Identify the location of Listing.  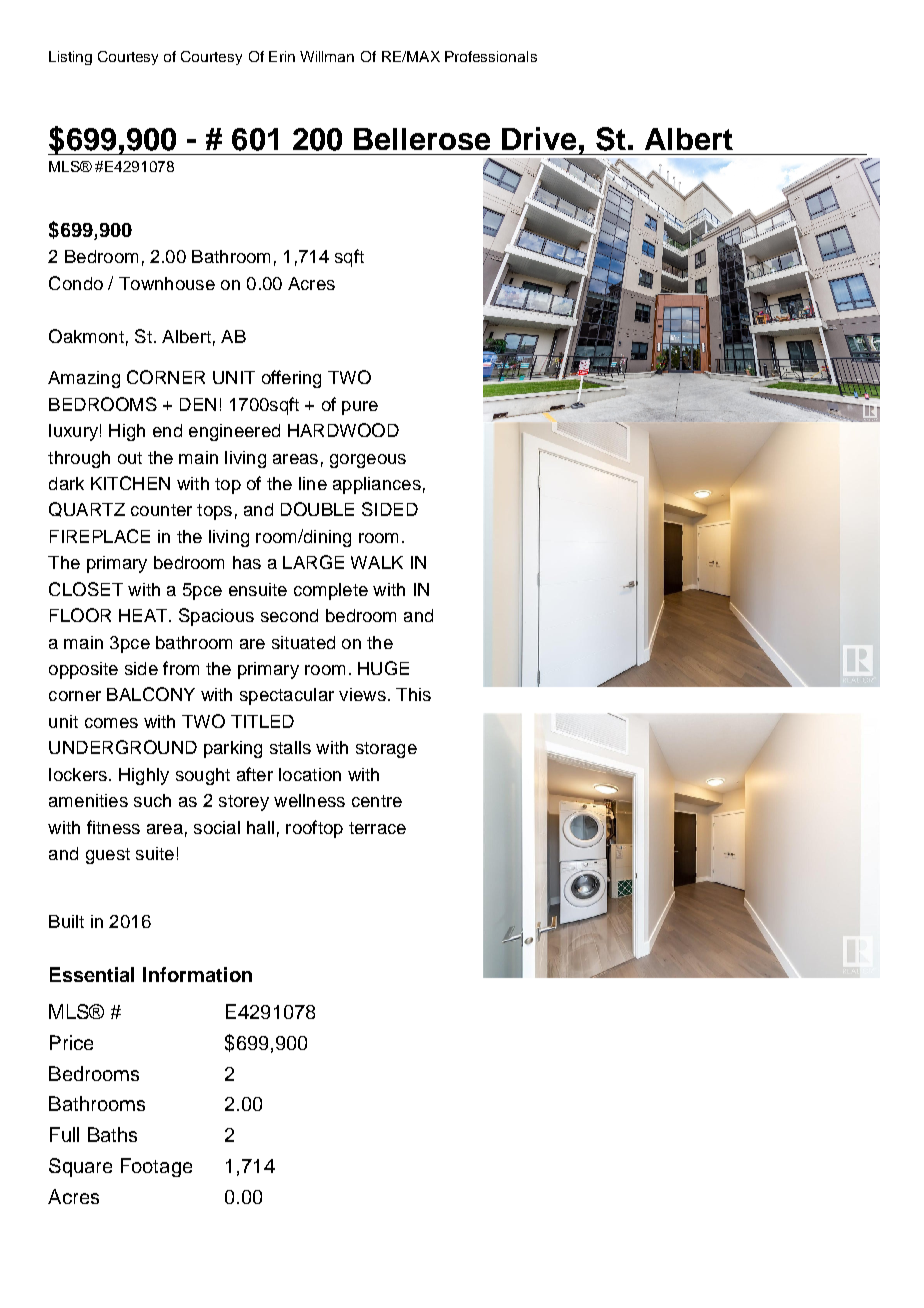
(70, 58).
